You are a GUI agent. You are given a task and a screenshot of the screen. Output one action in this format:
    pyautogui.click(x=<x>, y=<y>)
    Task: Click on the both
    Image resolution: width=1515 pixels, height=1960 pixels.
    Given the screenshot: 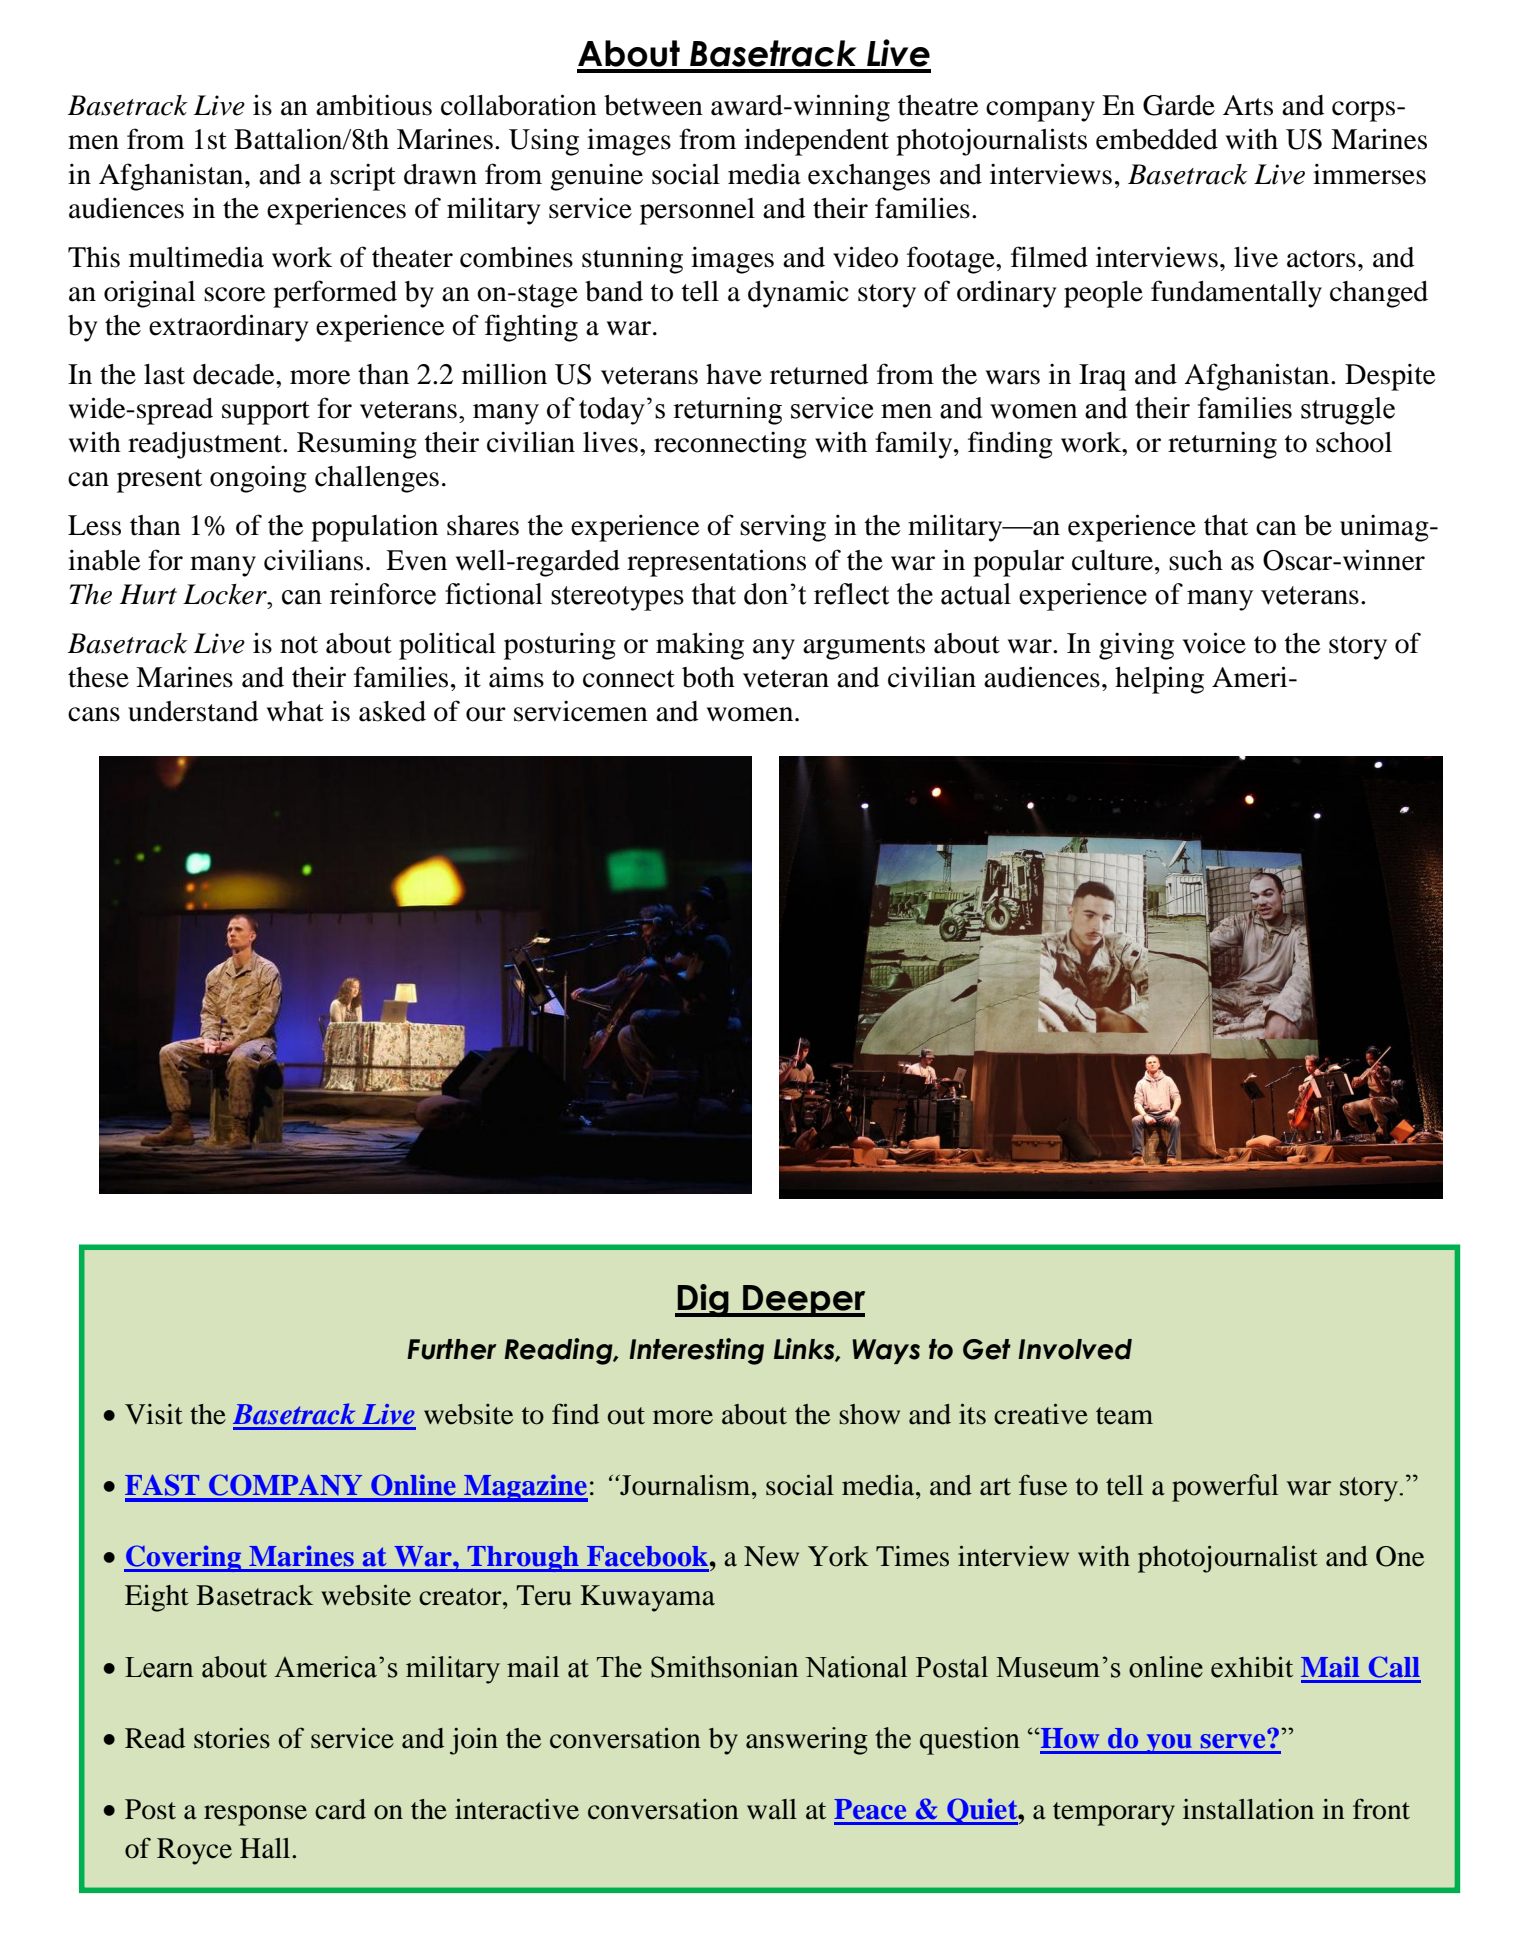 What is the action you would take?
    pyautogui.click(x=708, y=677)
